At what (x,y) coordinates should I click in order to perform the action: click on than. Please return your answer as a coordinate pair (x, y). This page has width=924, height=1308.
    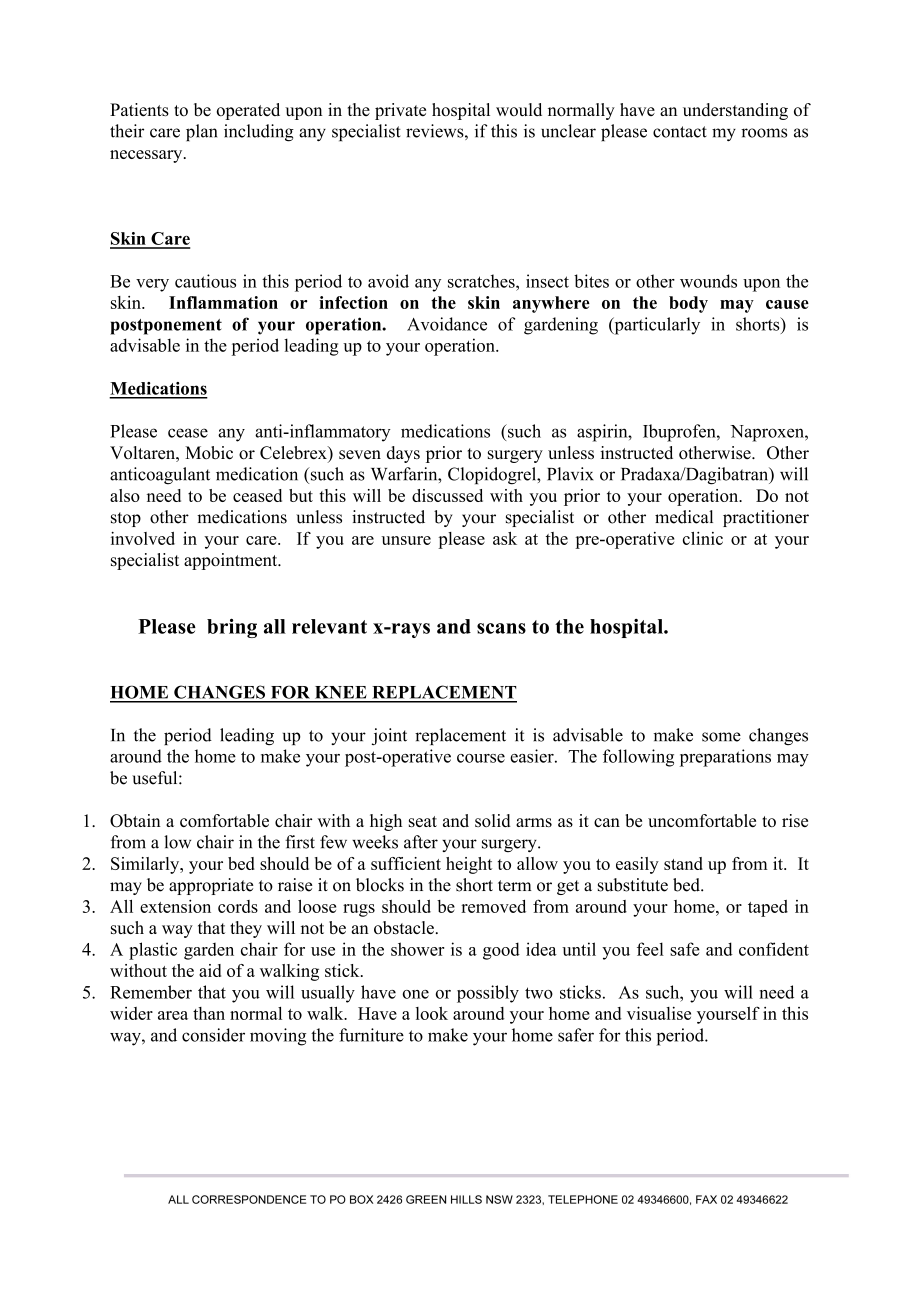
    Looking at the image, I should click on (209, 1013).
